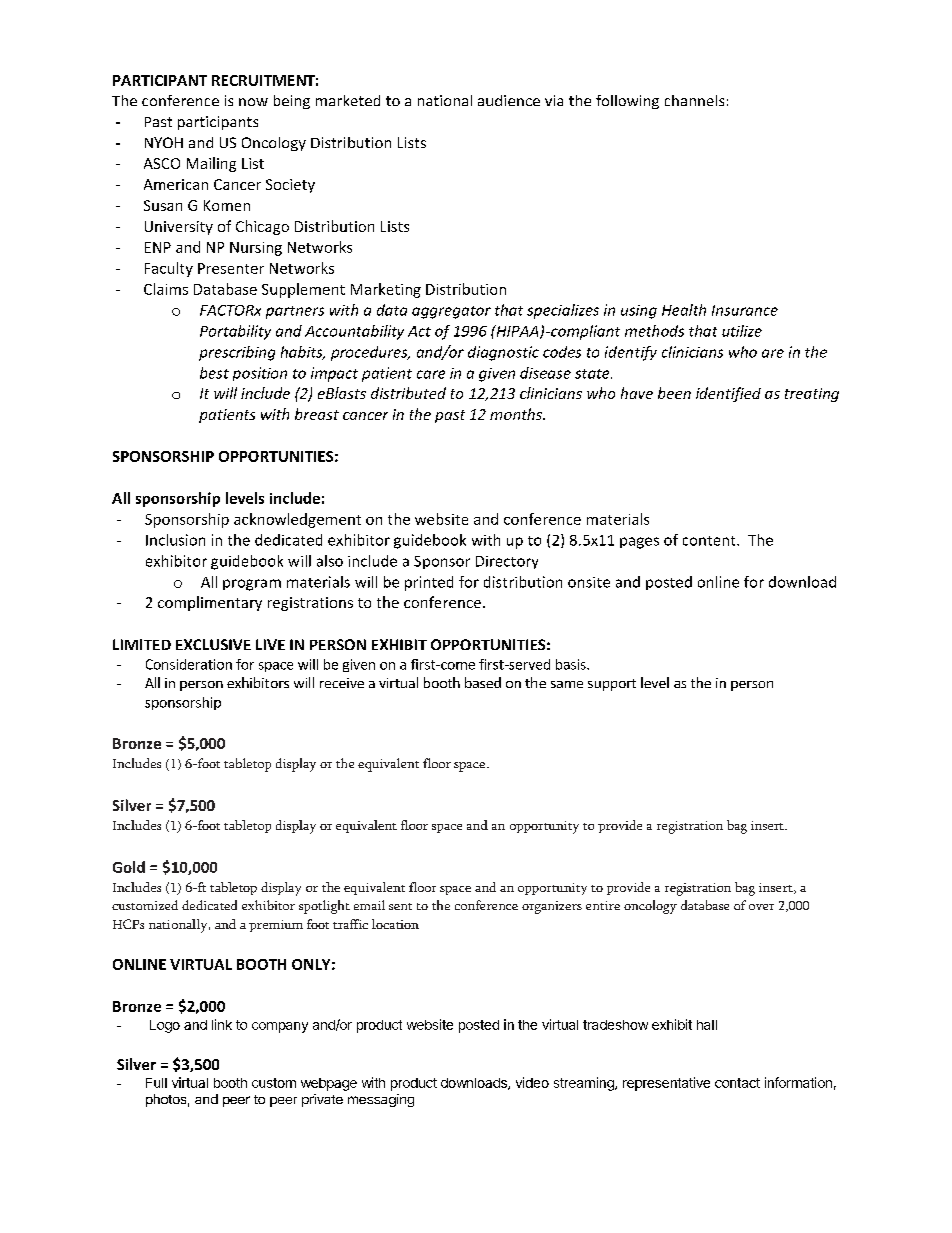 Image resolution: width=952 pixels, height=1233 pixels. I want to click on complimentary, so click(210, 603).
